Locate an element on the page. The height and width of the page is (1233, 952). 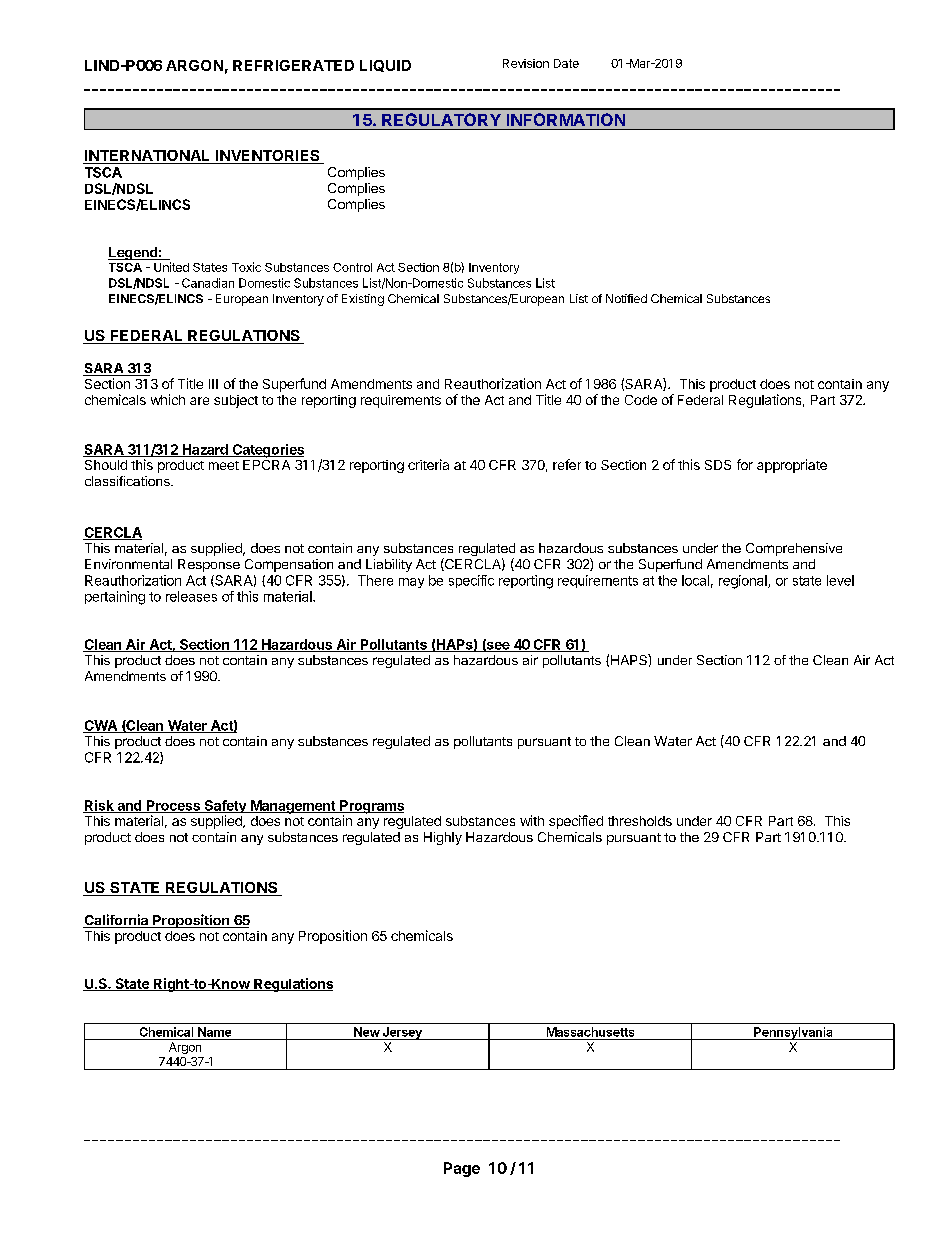
Process is located at coordinates (173, 806).
